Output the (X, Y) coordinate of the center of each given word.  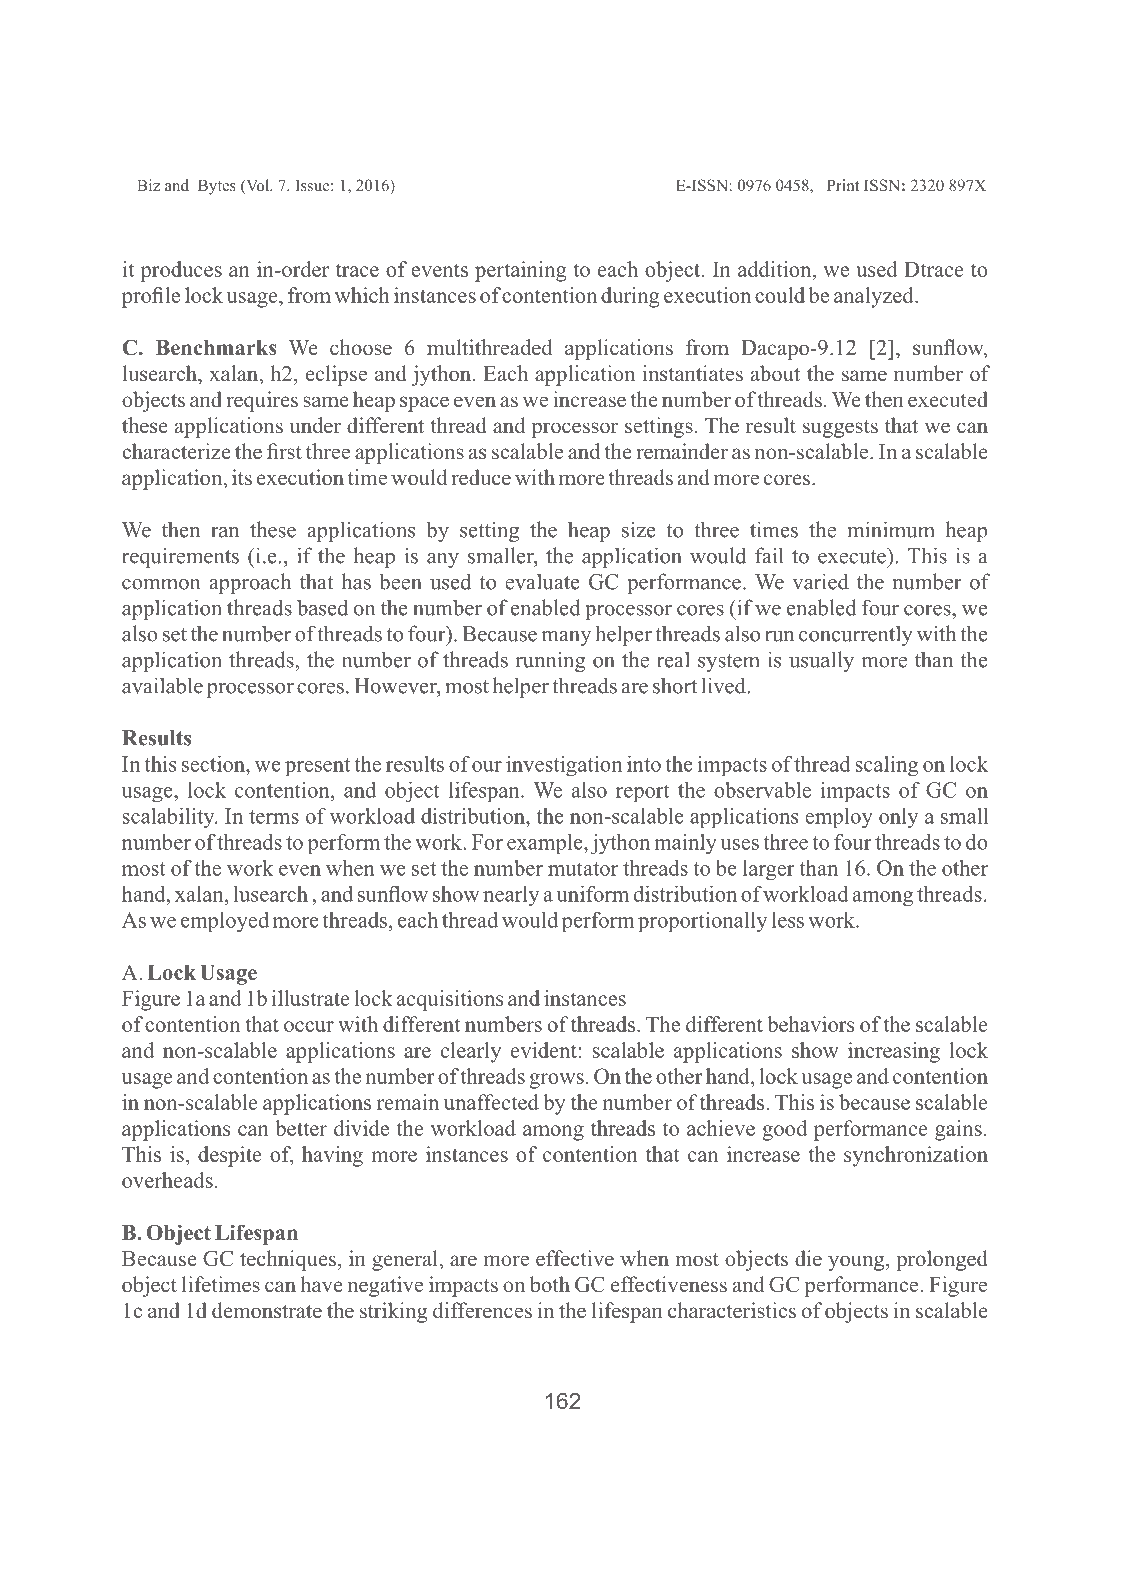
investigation (564, 766)
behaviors (810, 1024)
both (550, 1284)
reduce (481, 477)
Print (843, 185)
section (214, 764)
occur (309, 1026)
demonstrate (267, 1310)
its (242, 477)
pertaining (521, 271)
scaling (886, 766)
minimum (891, 529)
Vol (257, 186)
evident (544, 1050)
